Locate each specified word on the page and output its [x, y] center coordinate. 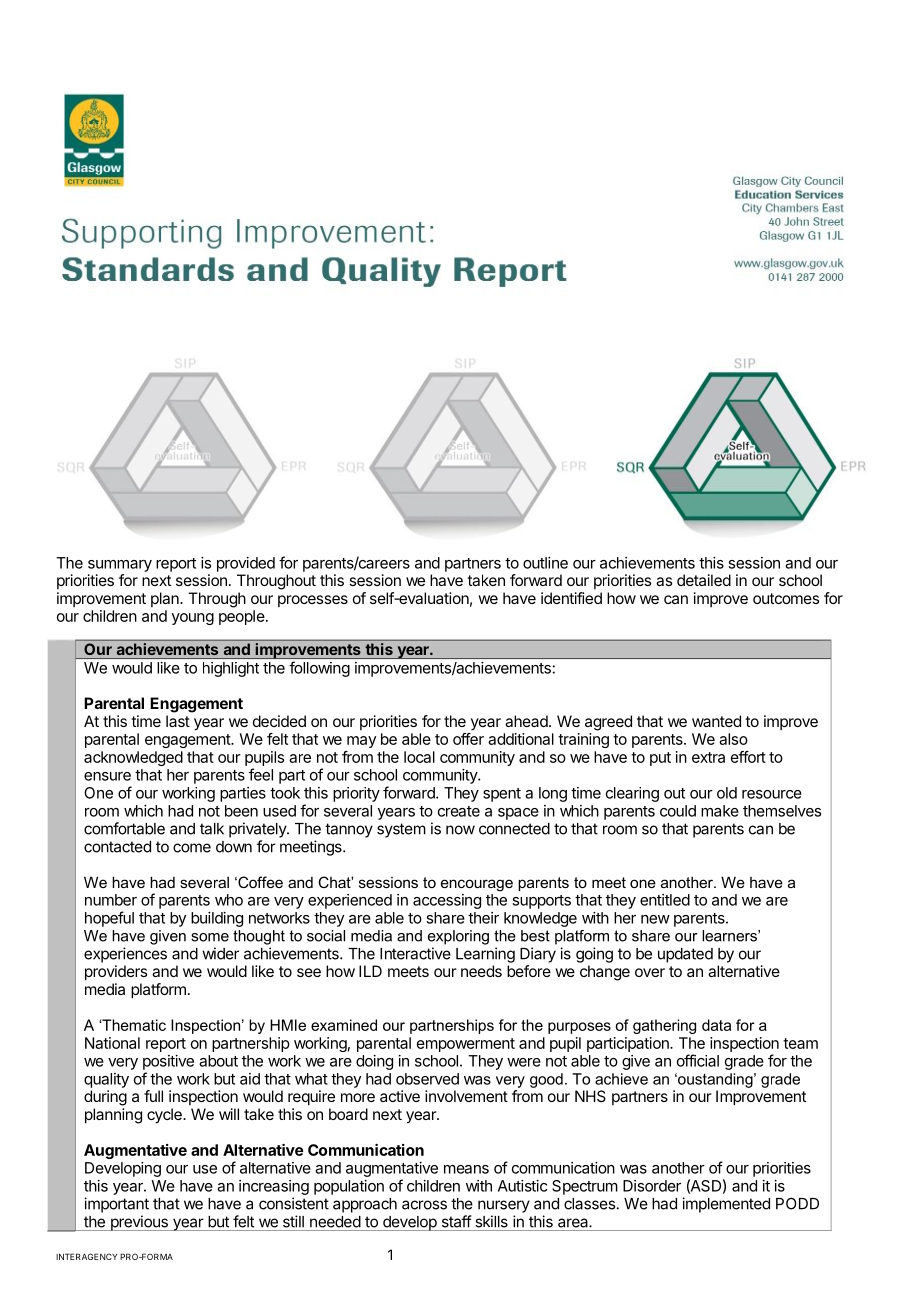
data [716, 1025]
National [112, 1043]
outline [545, 563]
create [459, 811]
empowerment [466, 1045]
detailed [704, 580]
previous [139, 1223]
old [727, 793]
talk [212, 829]
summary [120, 566]
